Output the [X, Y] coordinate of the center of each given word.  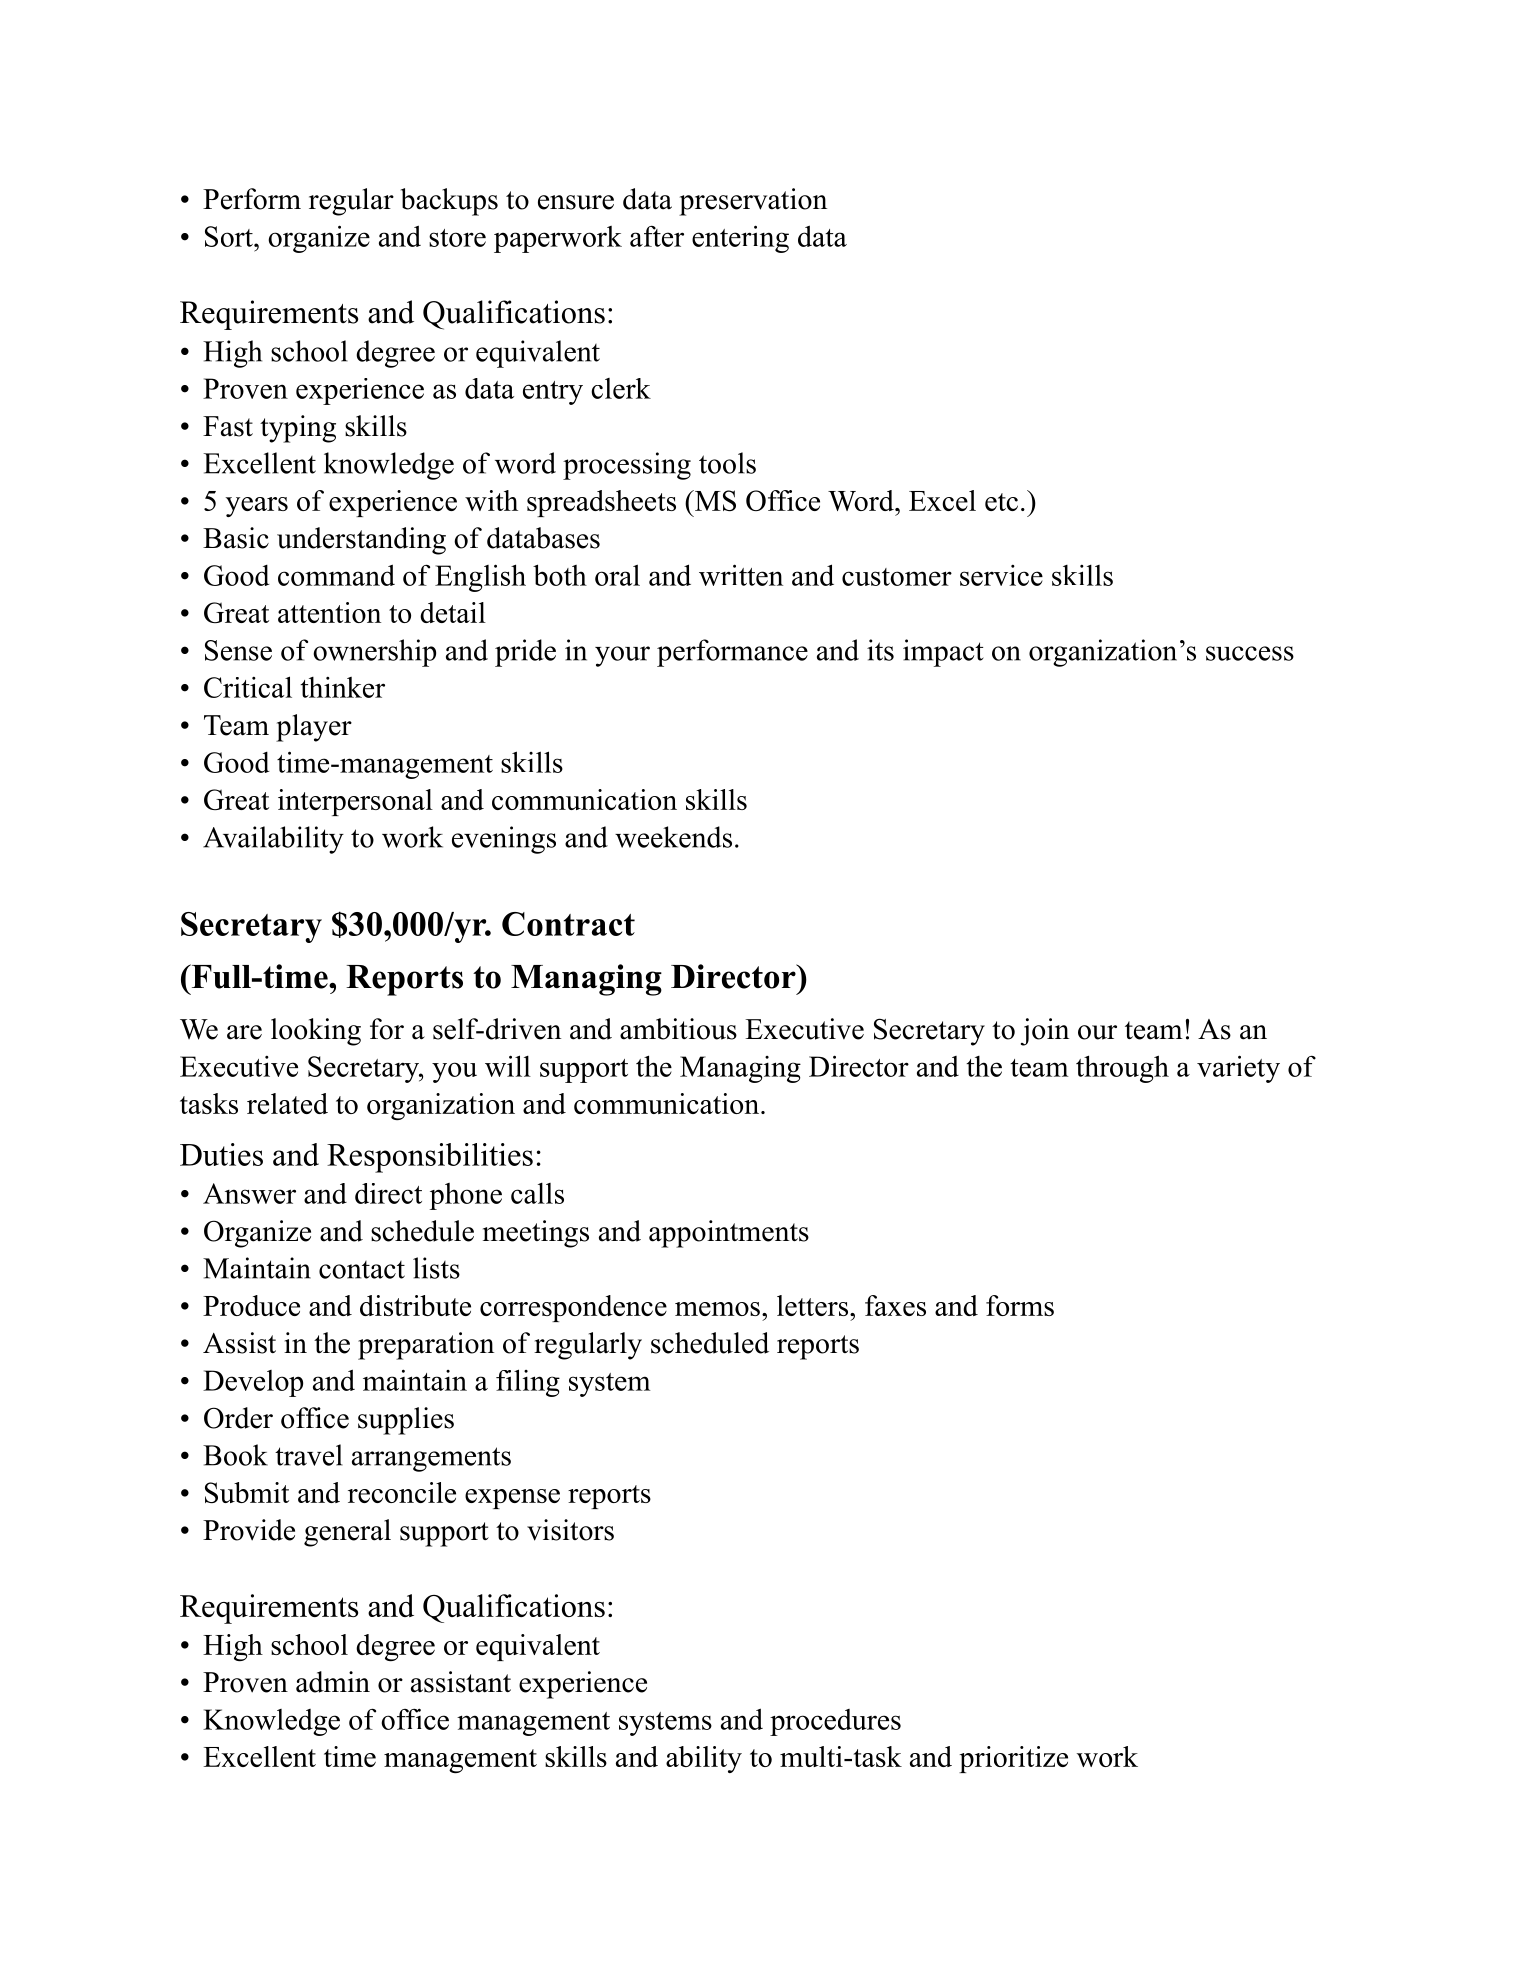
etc [1001, 502]
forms [1020, 1305]
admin [333, 1682]
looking [316, 1032]
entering [740, 239]
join [1045, 1032]
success [1250, 653]
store [457, 238]
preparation [426, 1346]
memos [717, 1309]
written [741, 575]
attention [329, 612]
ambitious [678, 1029]
